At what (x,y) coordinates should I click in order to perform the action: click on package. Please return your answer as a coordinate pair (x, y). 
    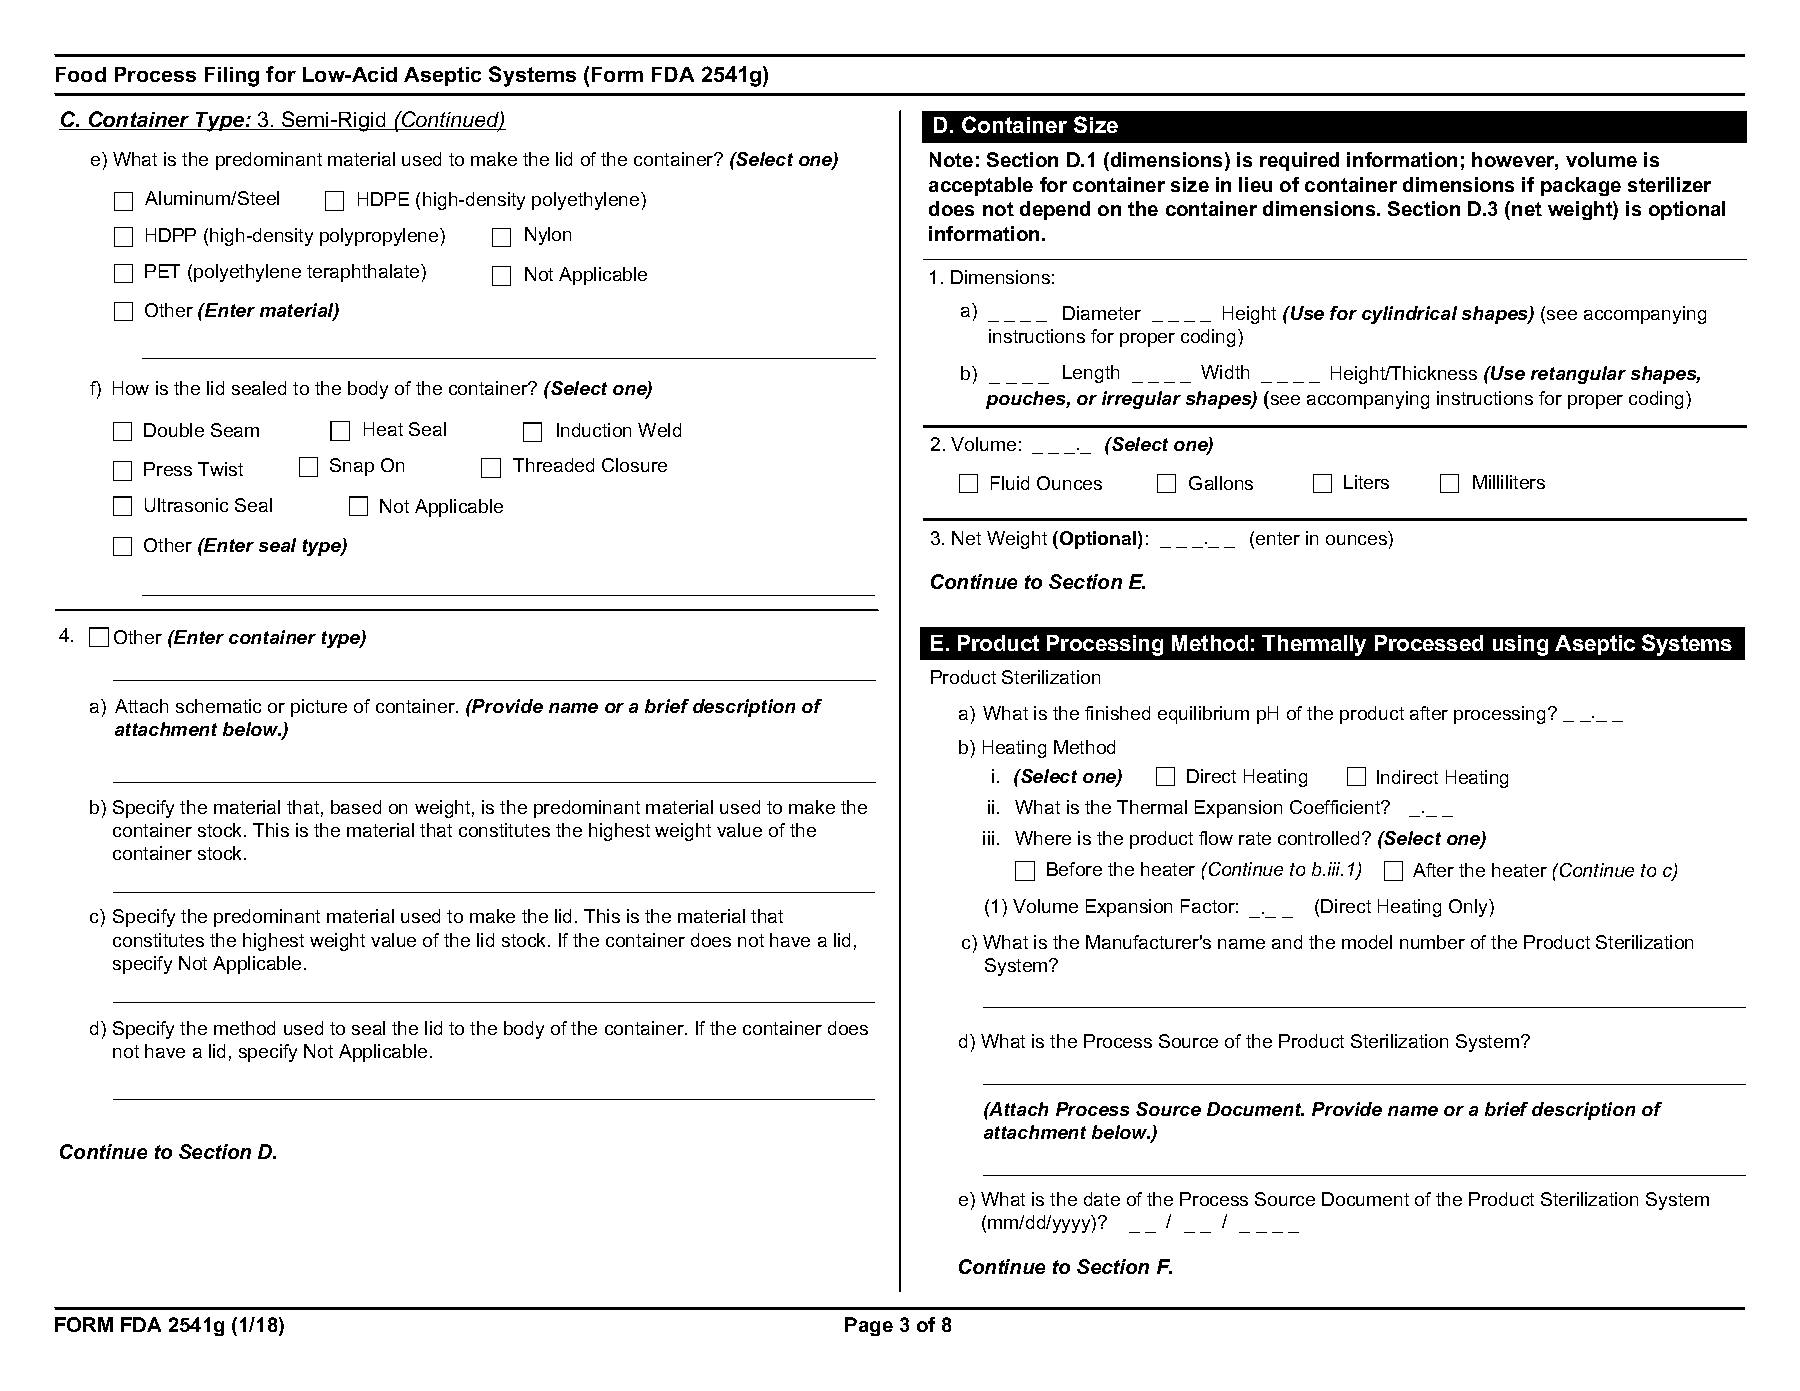
    Looking at the image, I should click on (1581, 186).
